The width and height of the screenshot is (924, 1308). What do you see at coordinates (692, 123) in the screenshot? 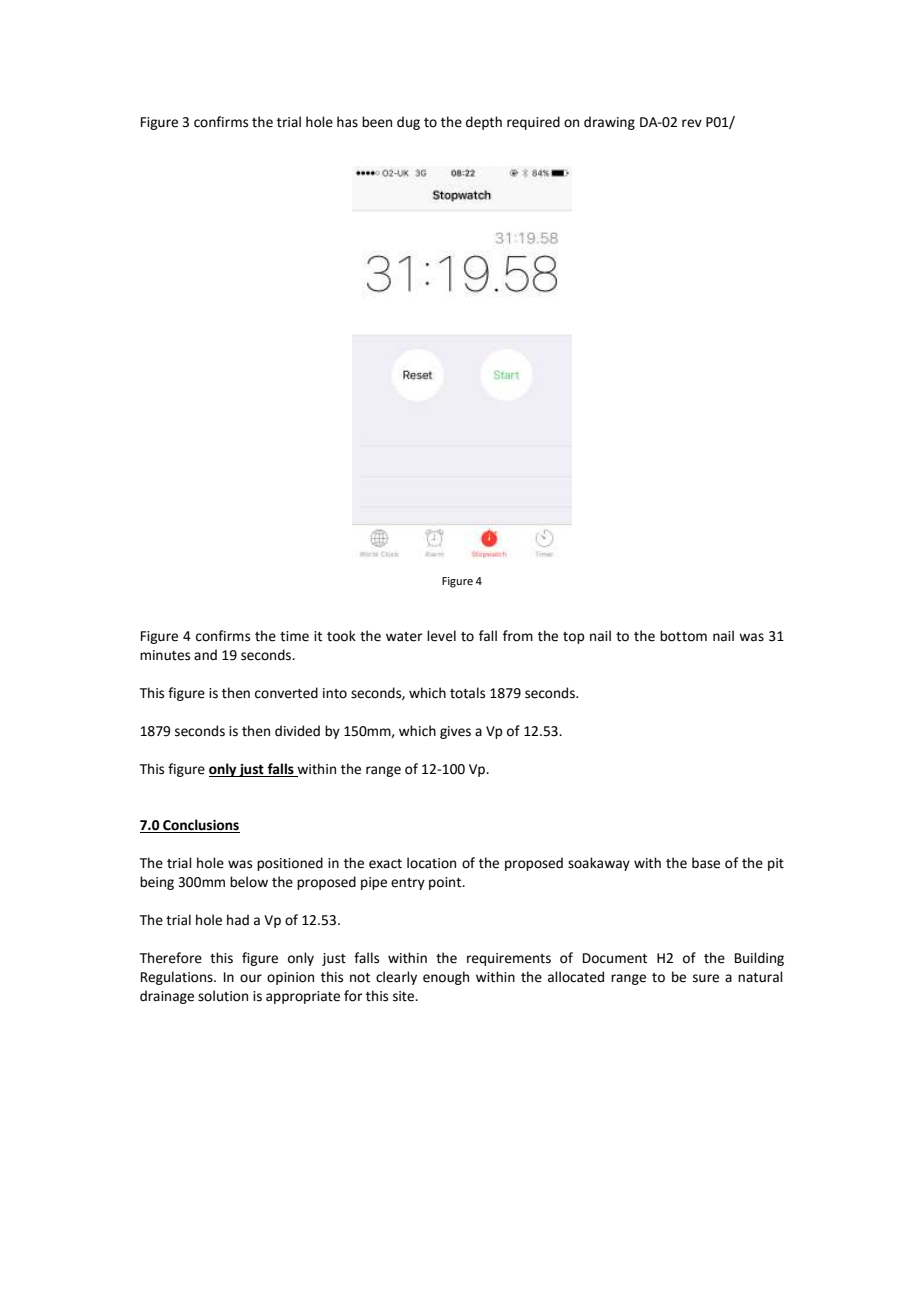
I see `rev` at bounding box center [692, 123].
